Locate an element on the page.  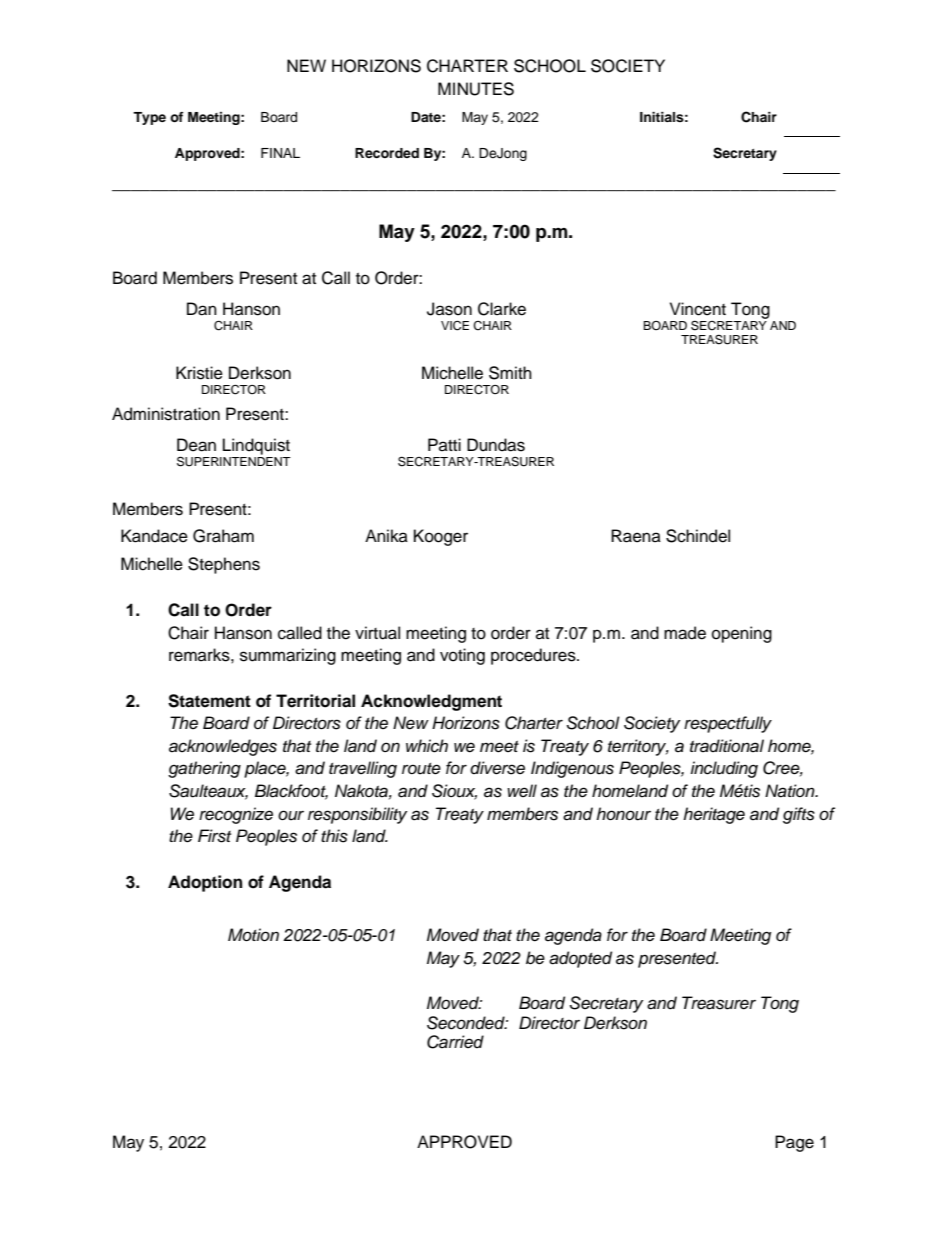
Vincent is located at coordinates (698, 309).
